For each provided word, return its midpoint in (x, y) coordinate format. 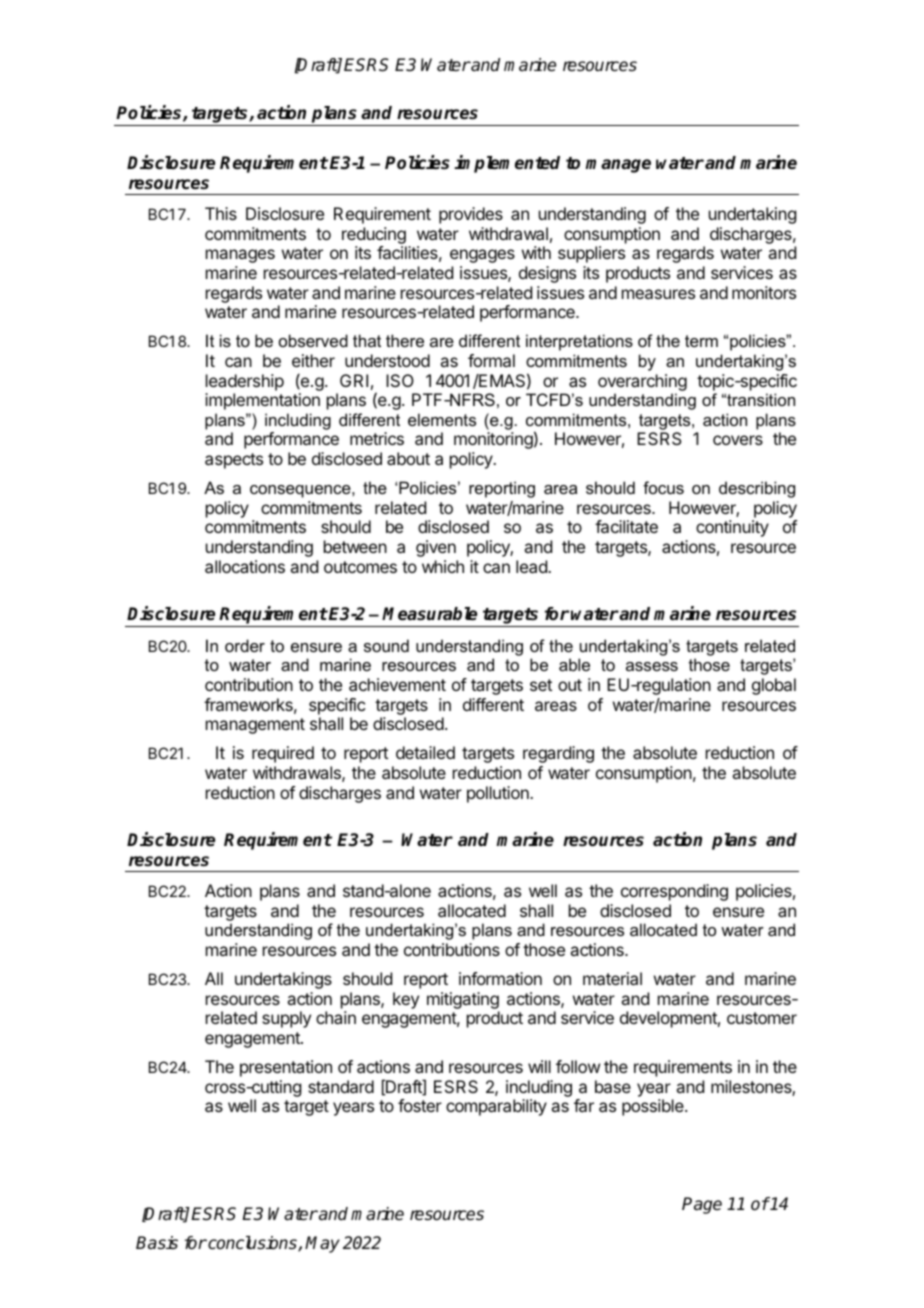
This (221, 213)
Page (702, 1205)
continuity (732, 528)
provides (471, 215)
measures (658, 294)
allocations (245, 566)
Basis (157, 1243)
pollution (499, 794)
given (436, 548)
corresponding (674, 892)
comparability (496, 1107)
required (283, 754)
